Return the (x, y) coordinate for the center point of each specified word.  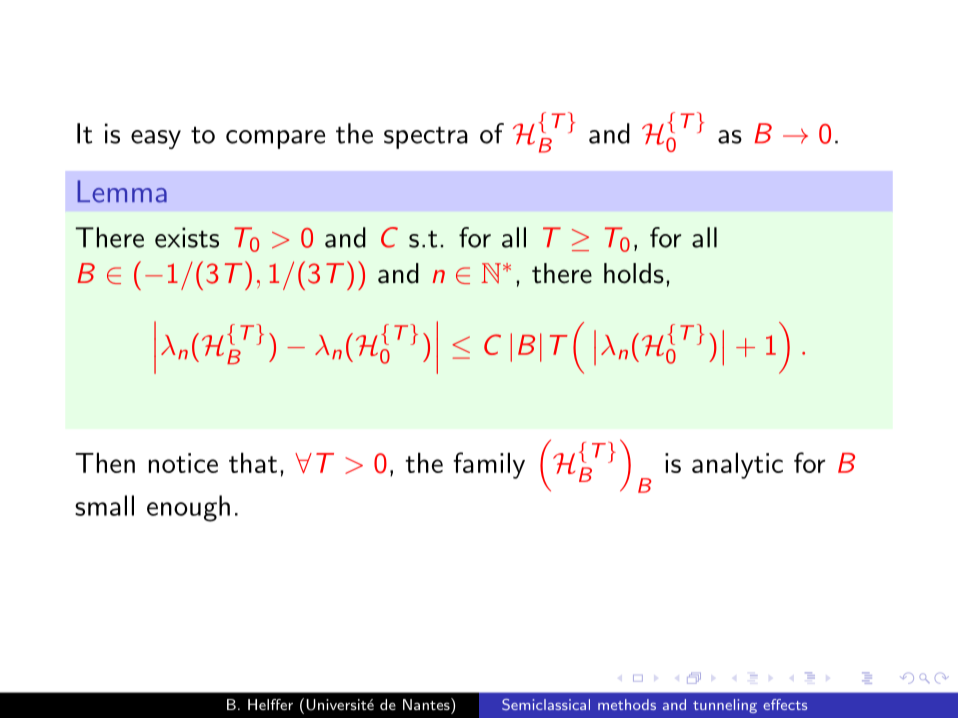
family (489, 465)
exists (187, 237)
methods (627, 704)
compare (275, 139)
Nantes (427, 704)
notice (183, 463)
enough (188, 508)
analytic (737, 465)
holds (634, 273)
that (253, 462)
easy (156, 139)
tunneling (725, 706)
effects (785, 704)
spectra (426, 138)
